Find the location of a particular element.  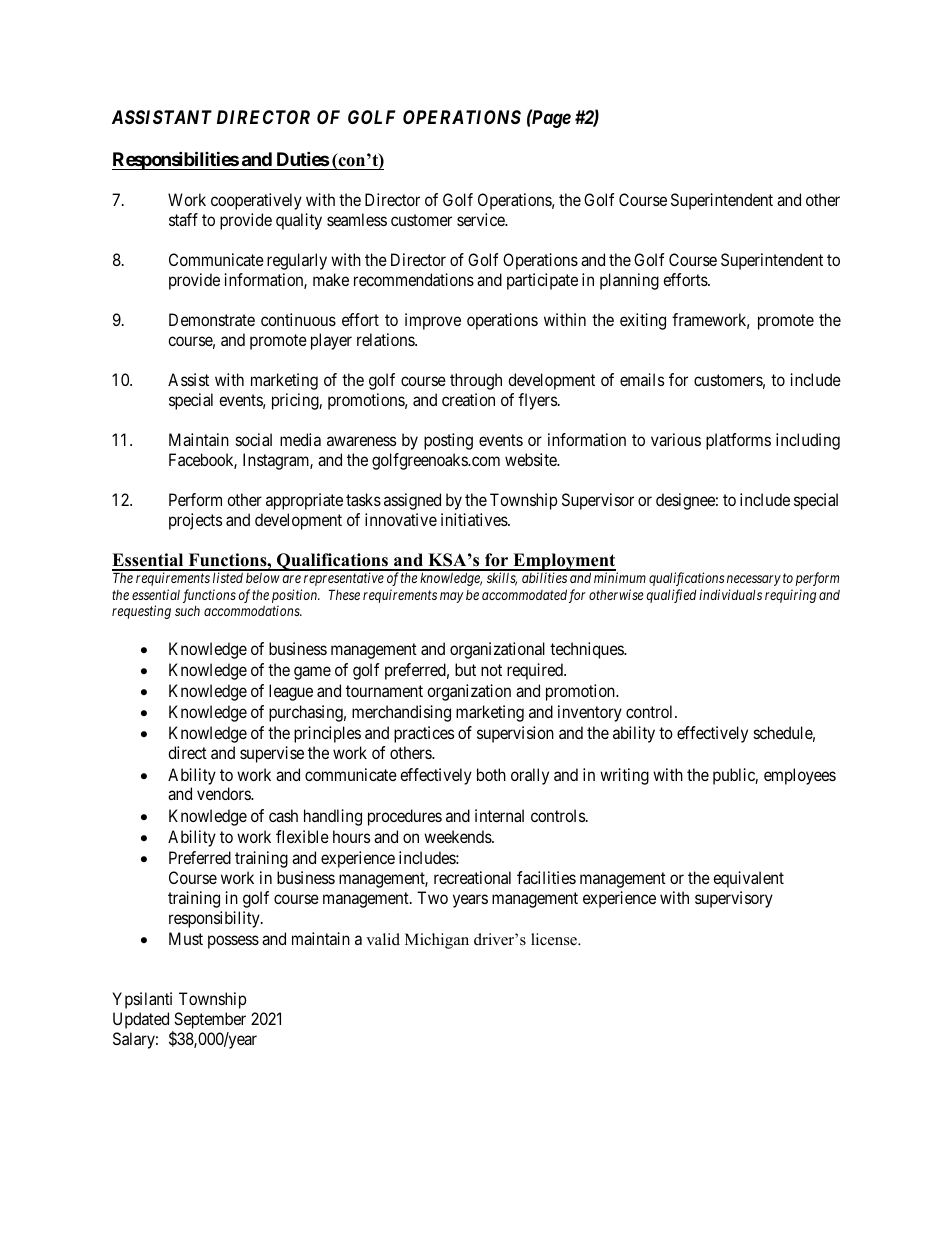

social is located at coordinates (254, 439).
